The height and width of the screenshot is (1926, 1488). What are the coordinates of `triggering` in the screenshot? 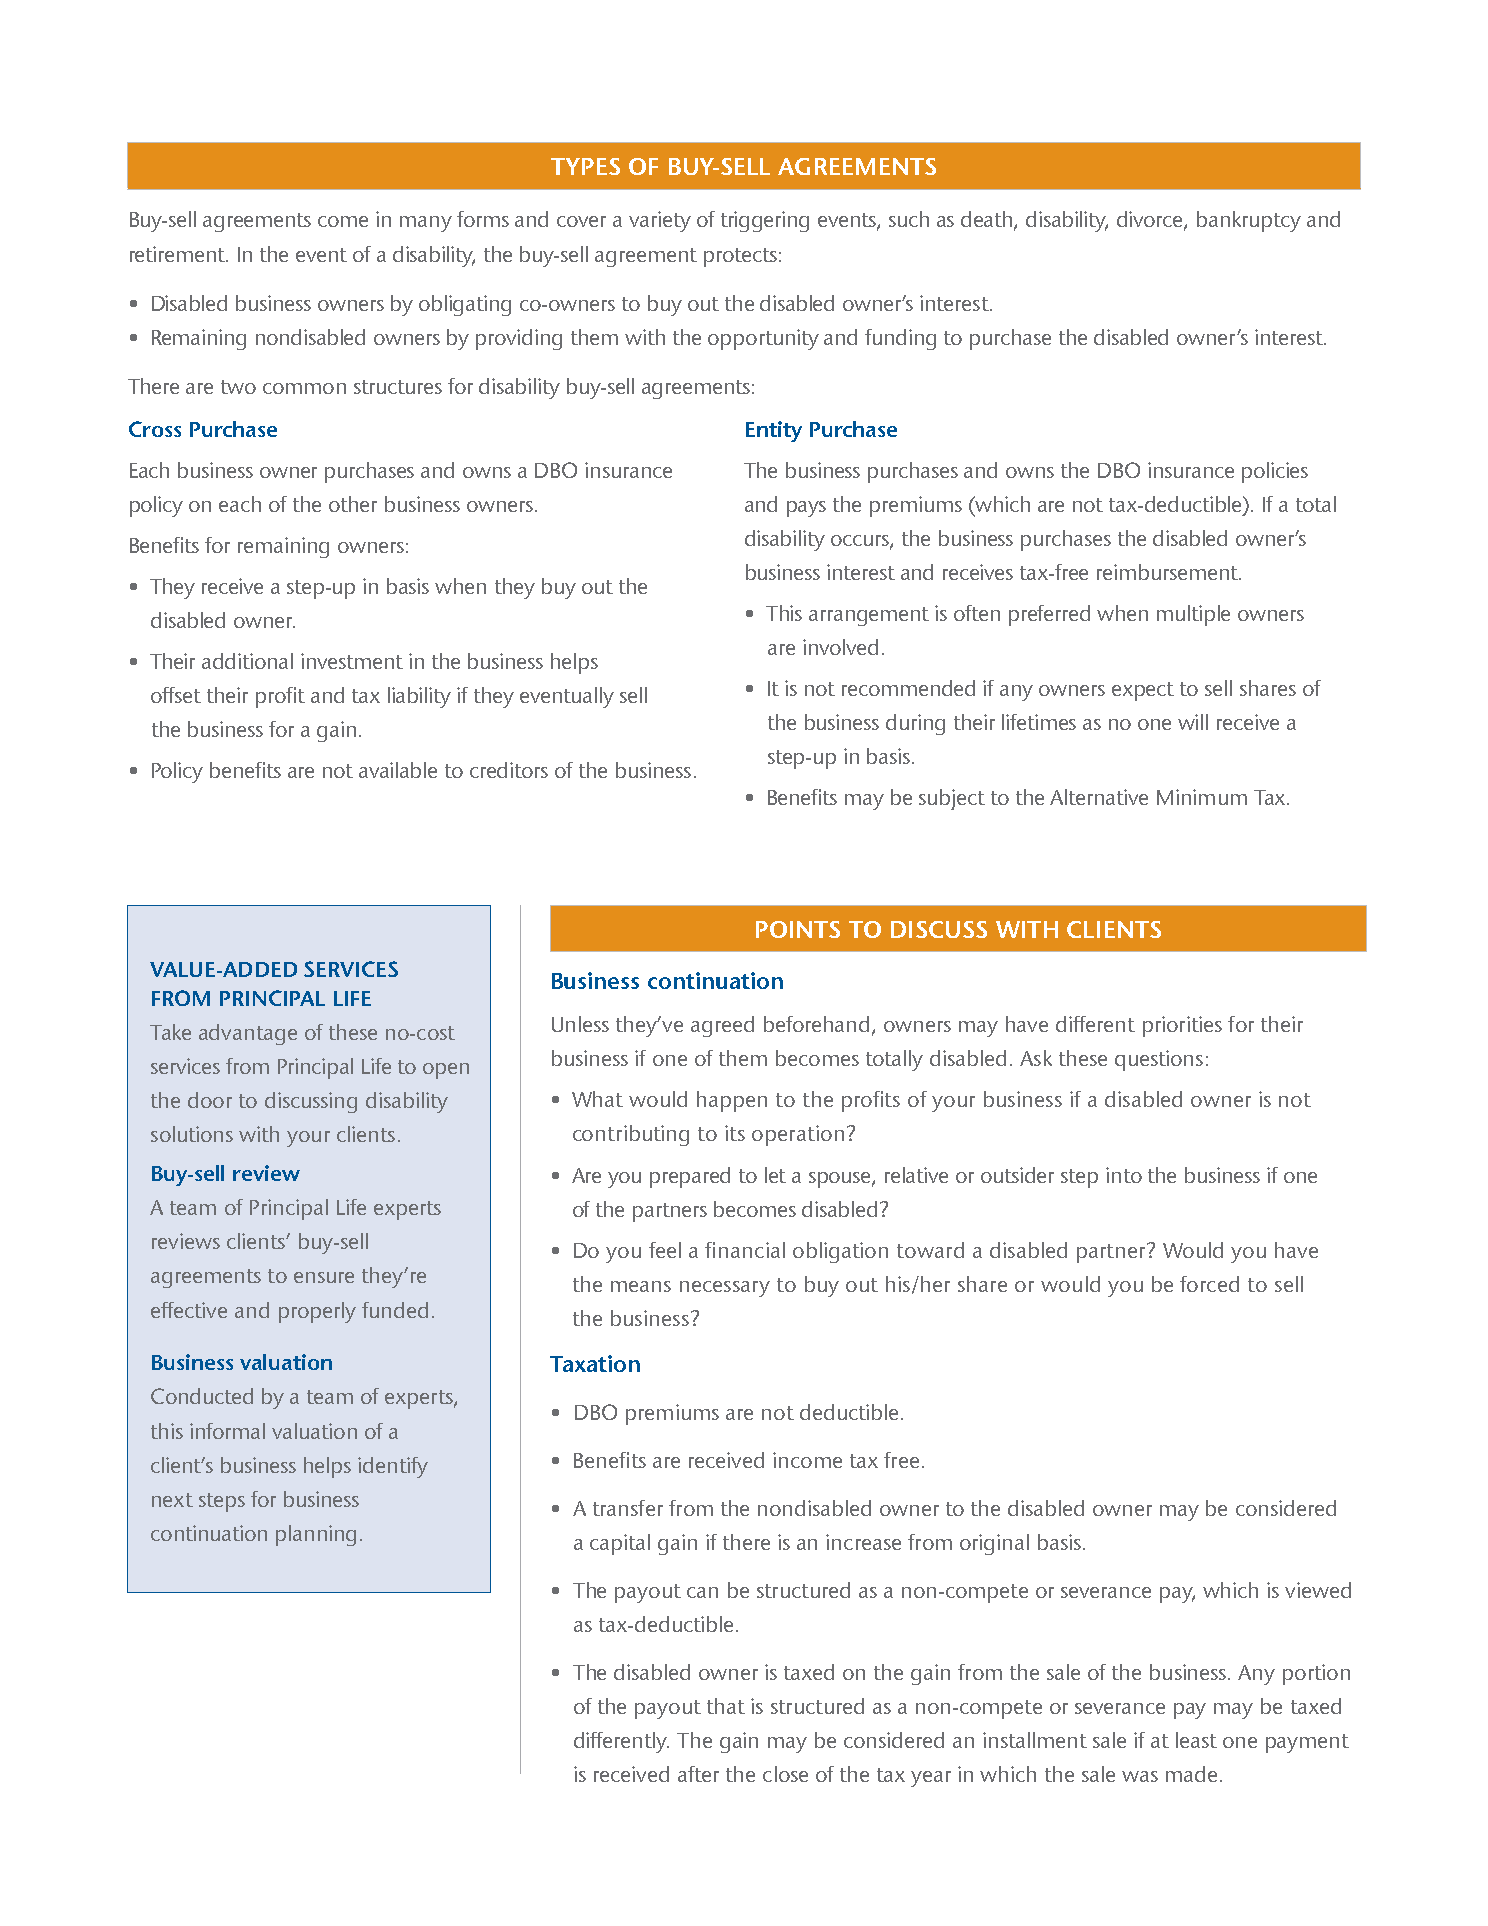 It's located at (765, 221).
